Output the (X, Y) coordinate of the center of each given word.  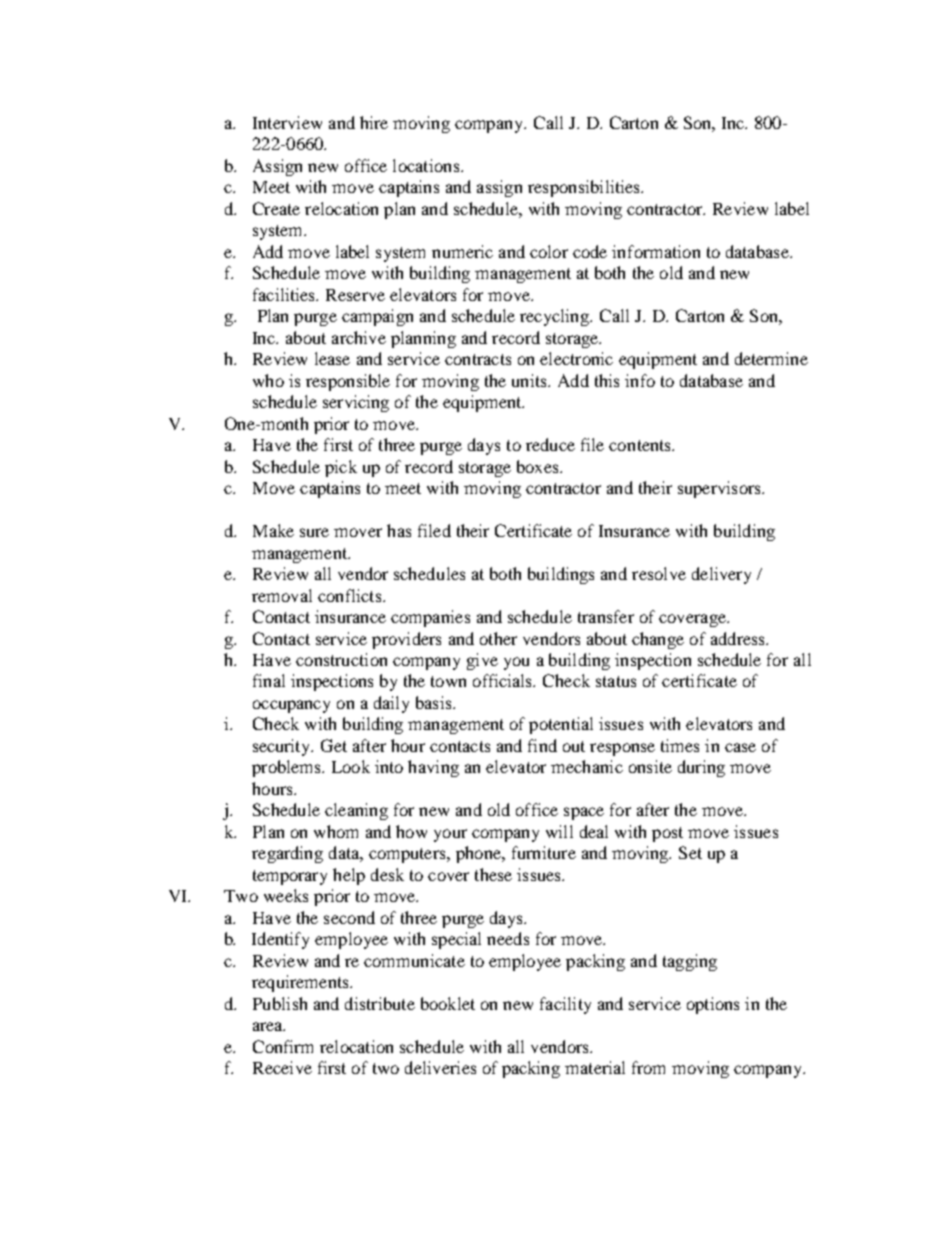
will (559, 831)
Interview (287, 122)
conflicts (351, 595)
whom (336, 831)
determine (771, 358)
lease (332, 358)
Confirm (283, 1046)
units (530, 380)
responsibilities (585, 188)
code (590, 251)
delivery (721, 575)
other (498, 638)
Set (690, 852)
